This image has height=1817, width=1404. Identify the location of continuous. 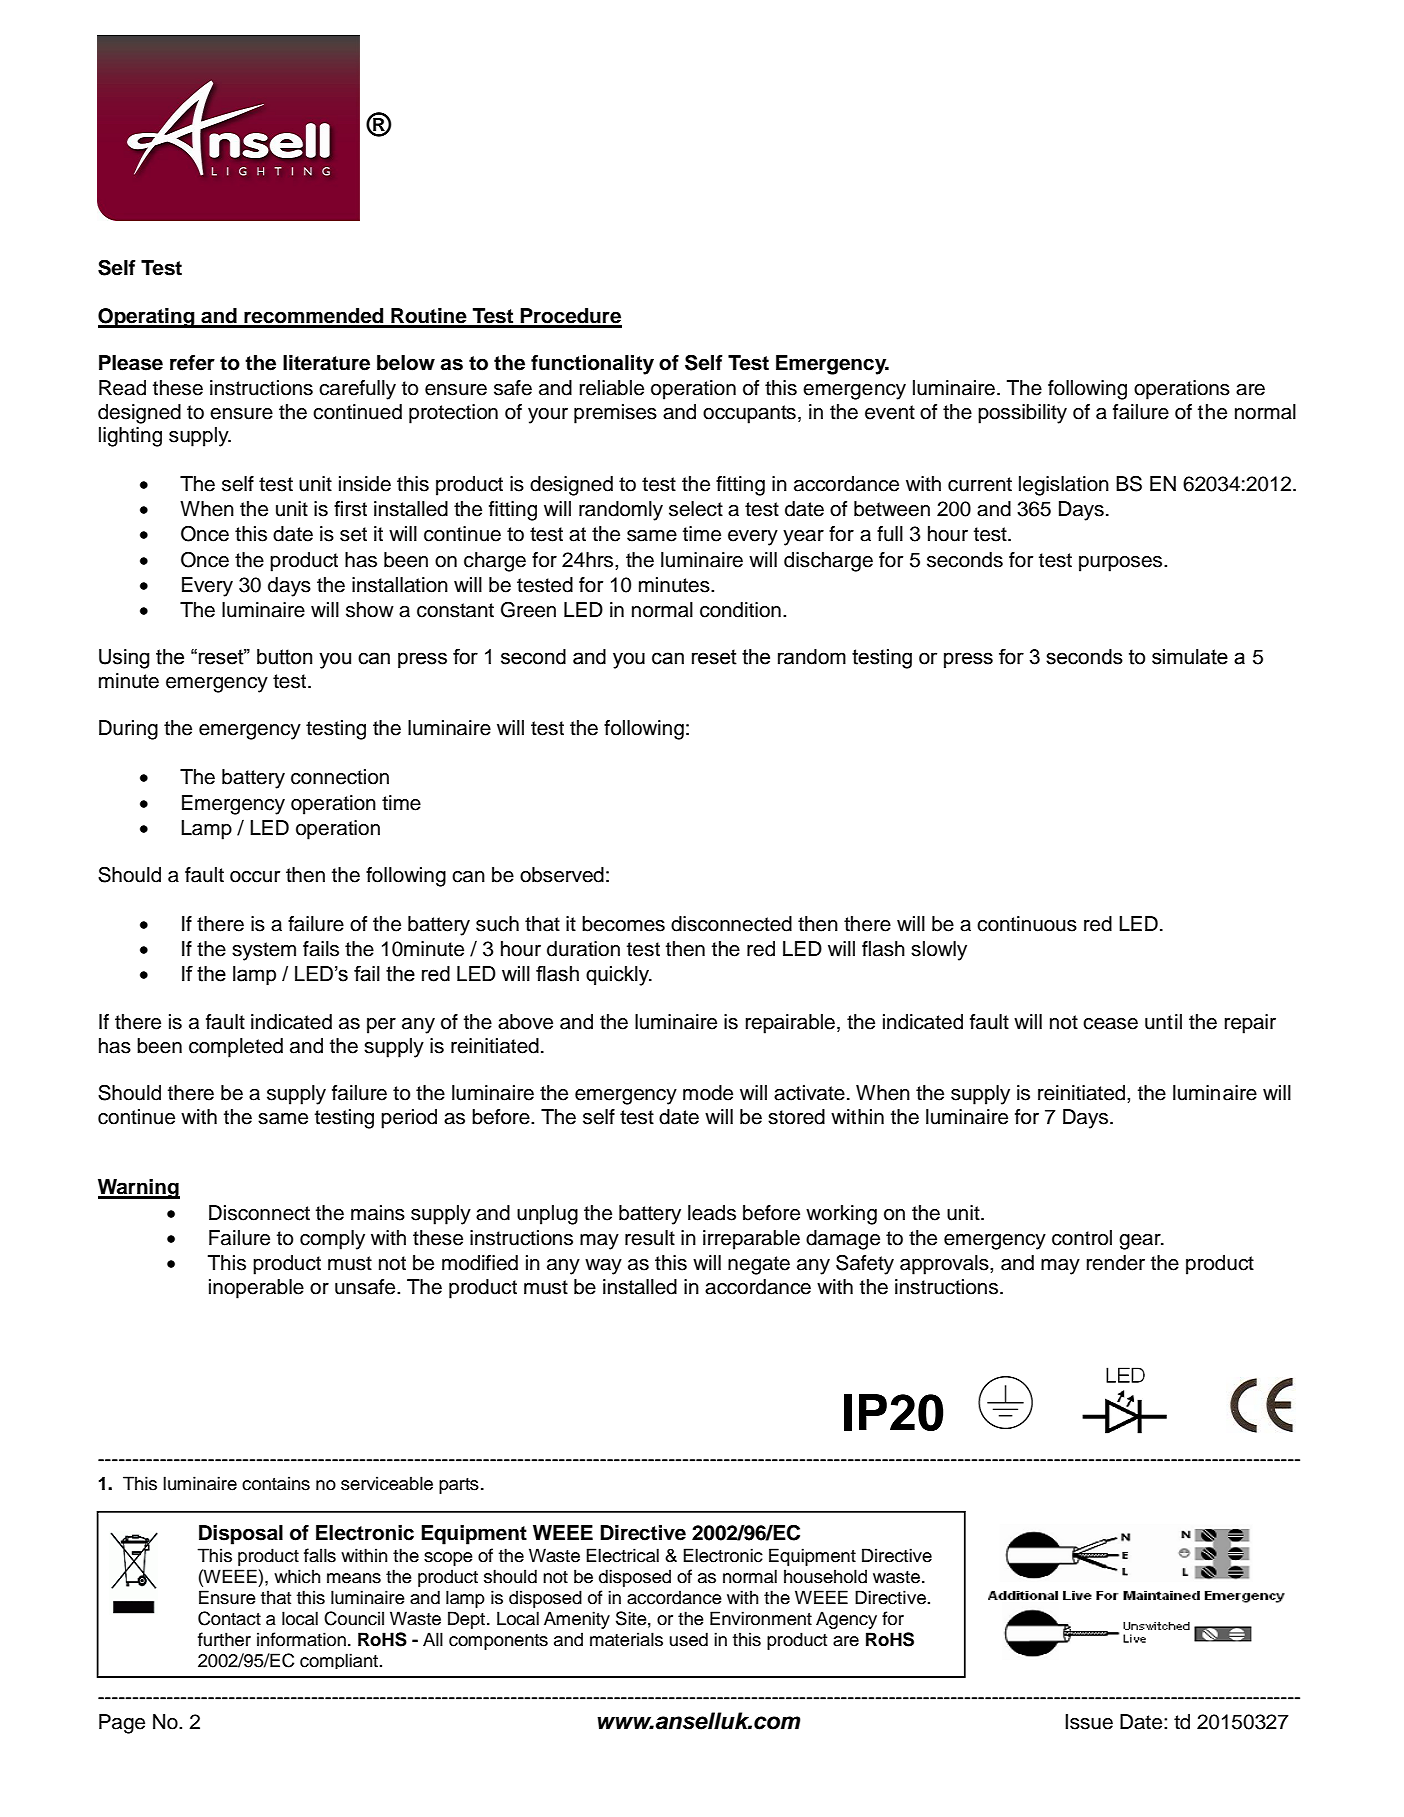
(1027, 924).
